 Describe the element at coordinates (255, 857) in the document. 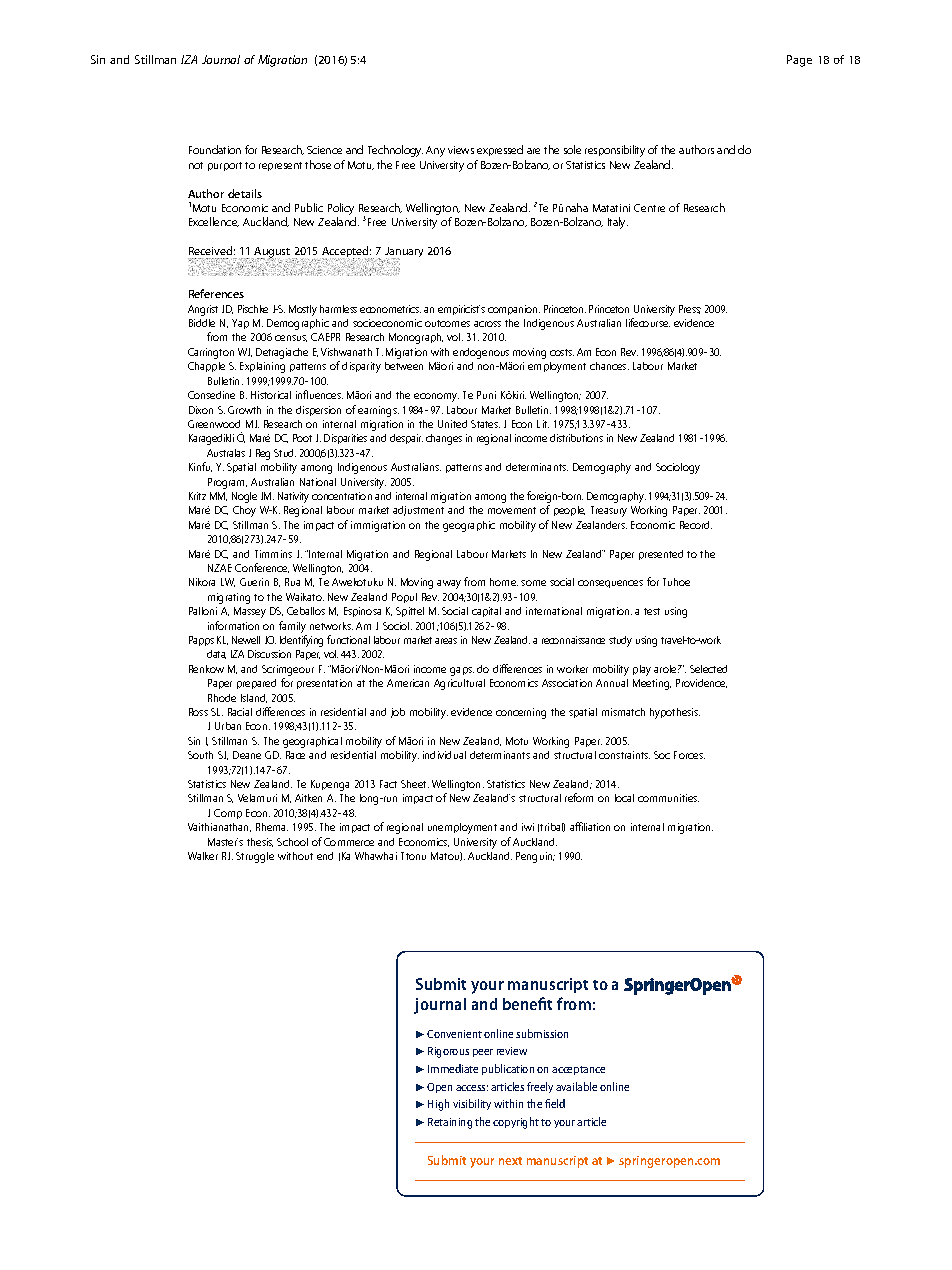

I see `Struggle` at that location.
